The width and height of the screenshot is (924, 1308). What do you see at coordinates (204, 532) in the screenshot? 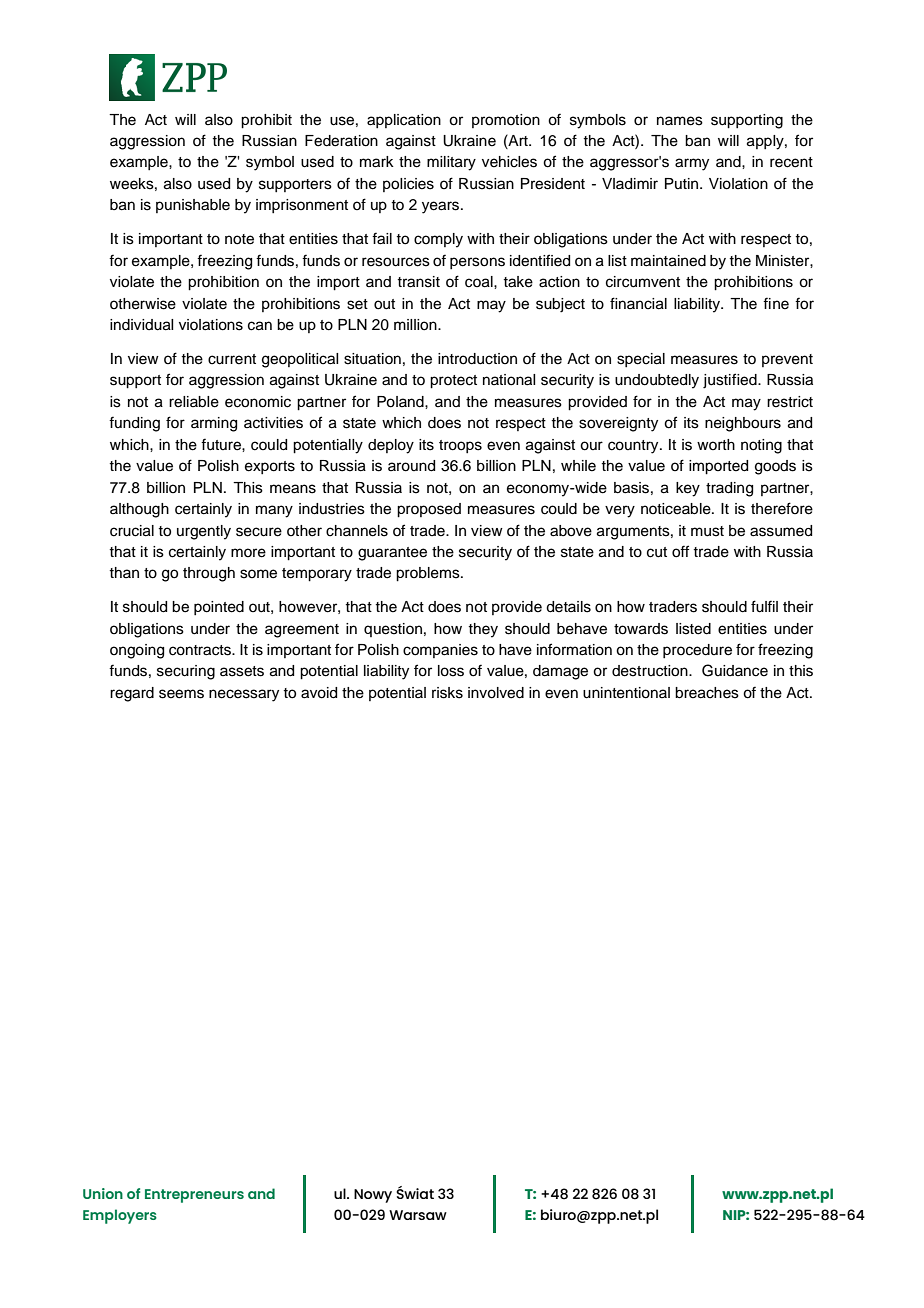
I see `urgently` at bounding box center [204, 532].
